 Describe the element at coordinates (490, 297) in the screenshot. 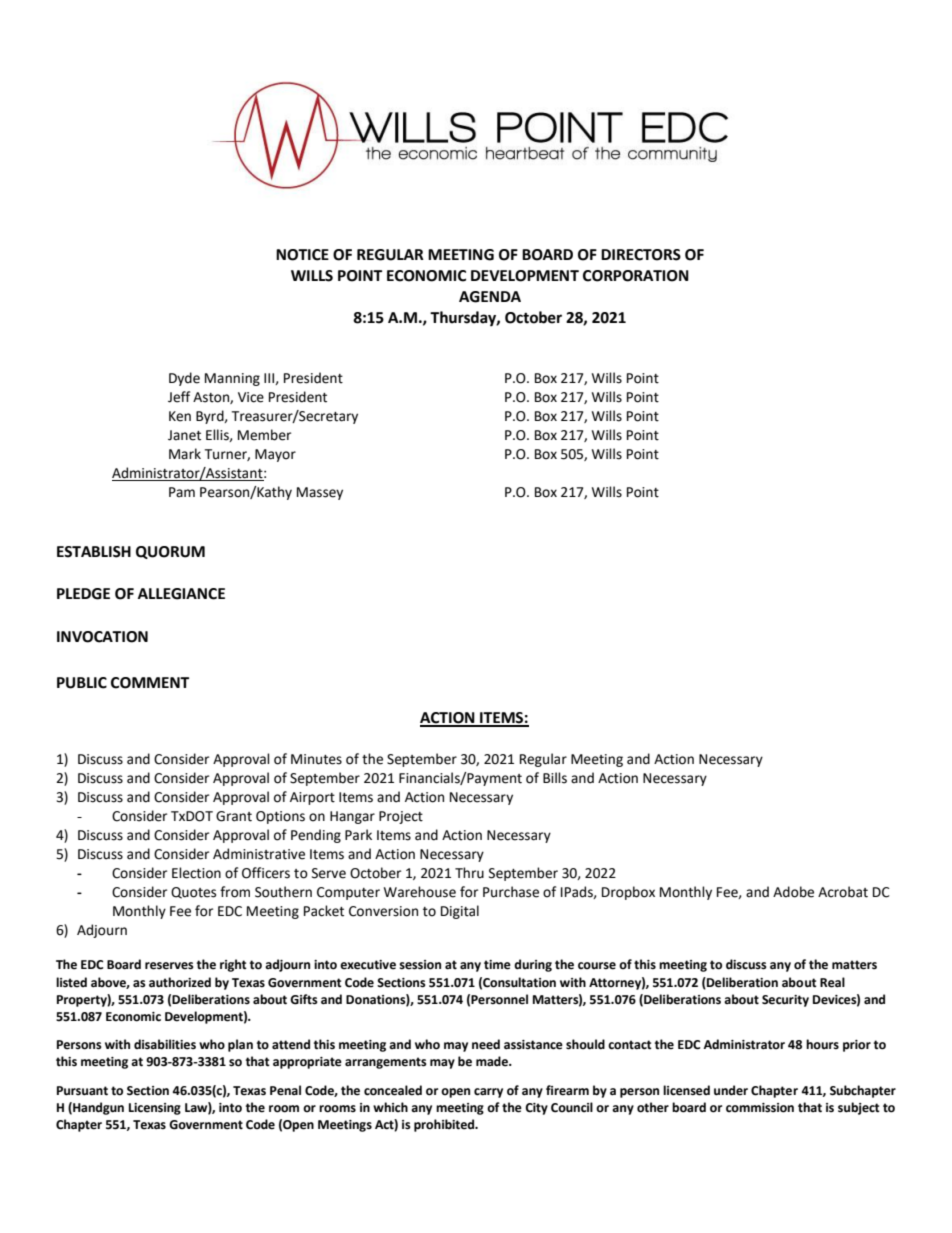

I see `AGENDA` at that location.
